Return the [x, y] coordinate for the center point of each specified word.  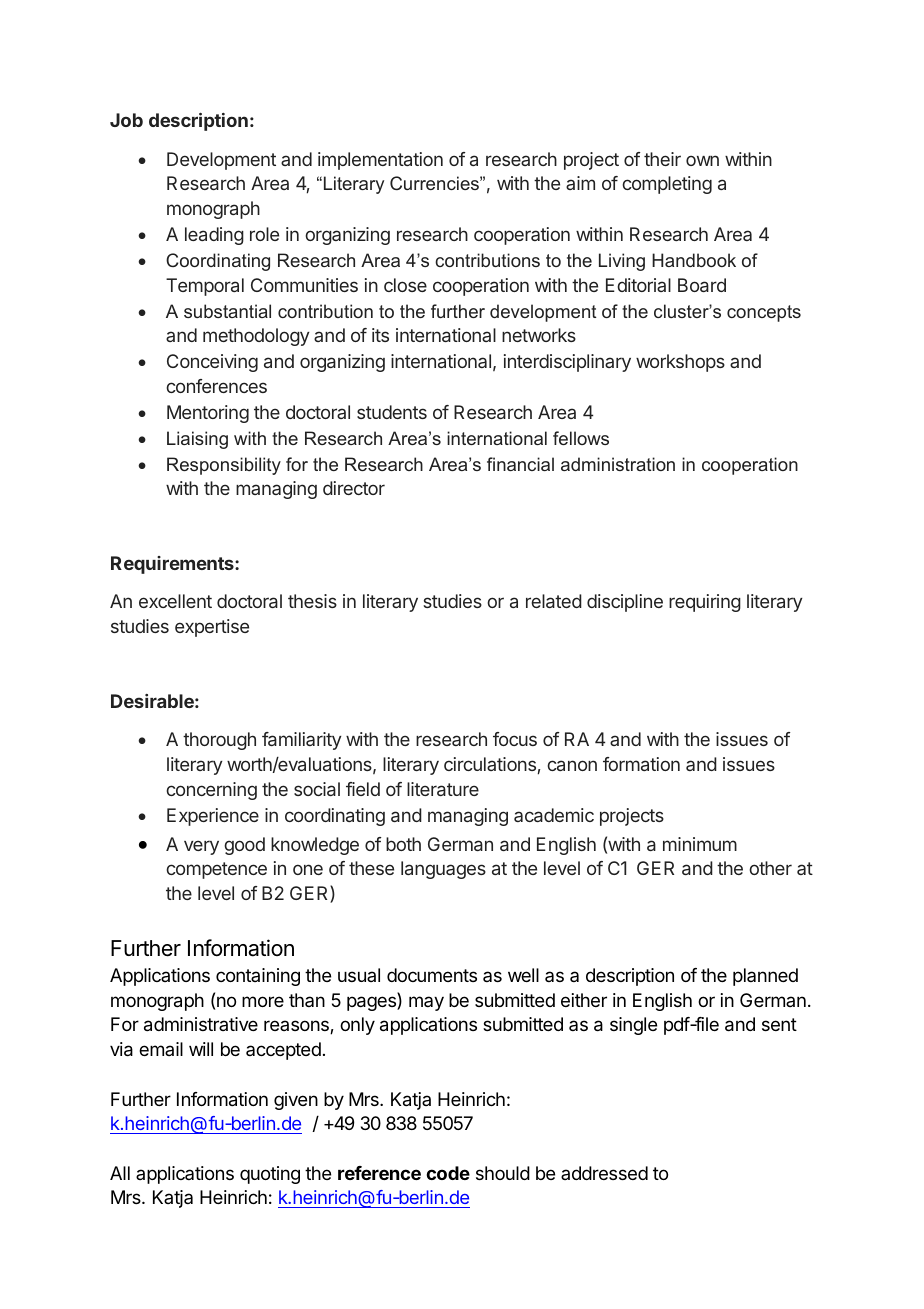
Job [126, 120]
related [554, 601]
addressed [604, 1173]
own [702, 160]
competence [216, 870]
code [448, 1173]
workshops [680, 363]
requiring [705, 603]
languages [443, 870]
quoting [270, 1175]
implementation [380, 161]
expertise [212, 628]
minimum [700, 844]
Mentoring [208, 414]
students [392, 412]
